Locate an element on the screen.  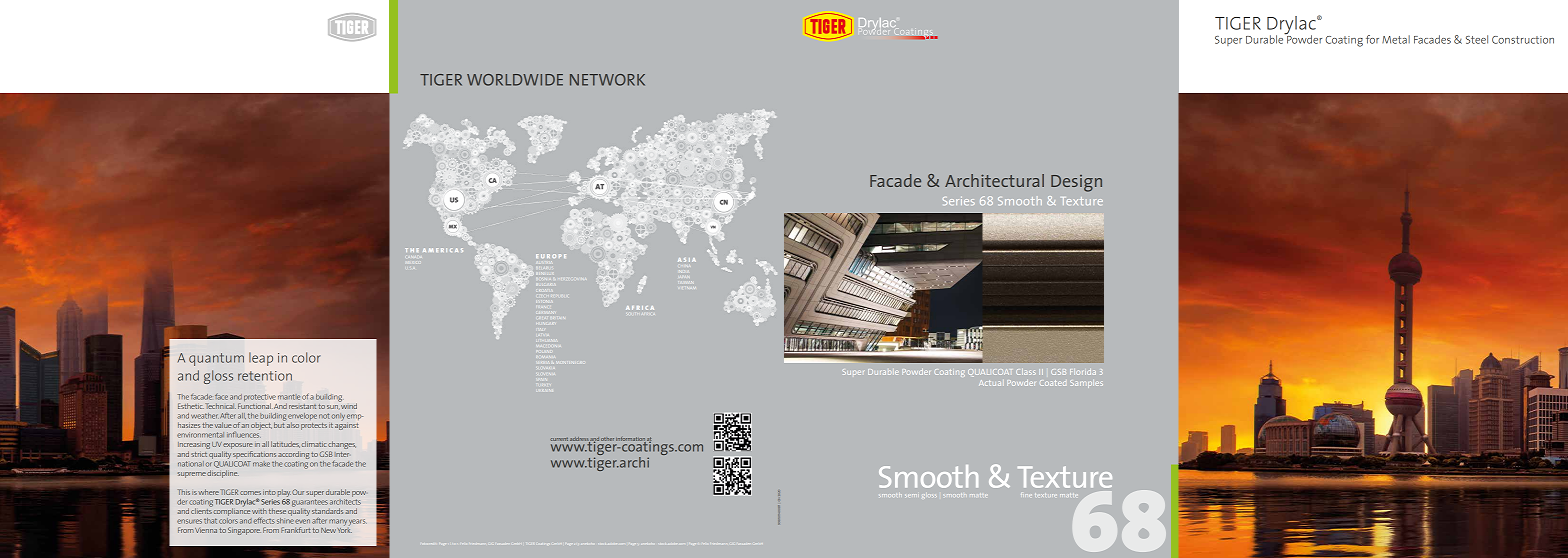
years is located at coordinates (358, 522).
